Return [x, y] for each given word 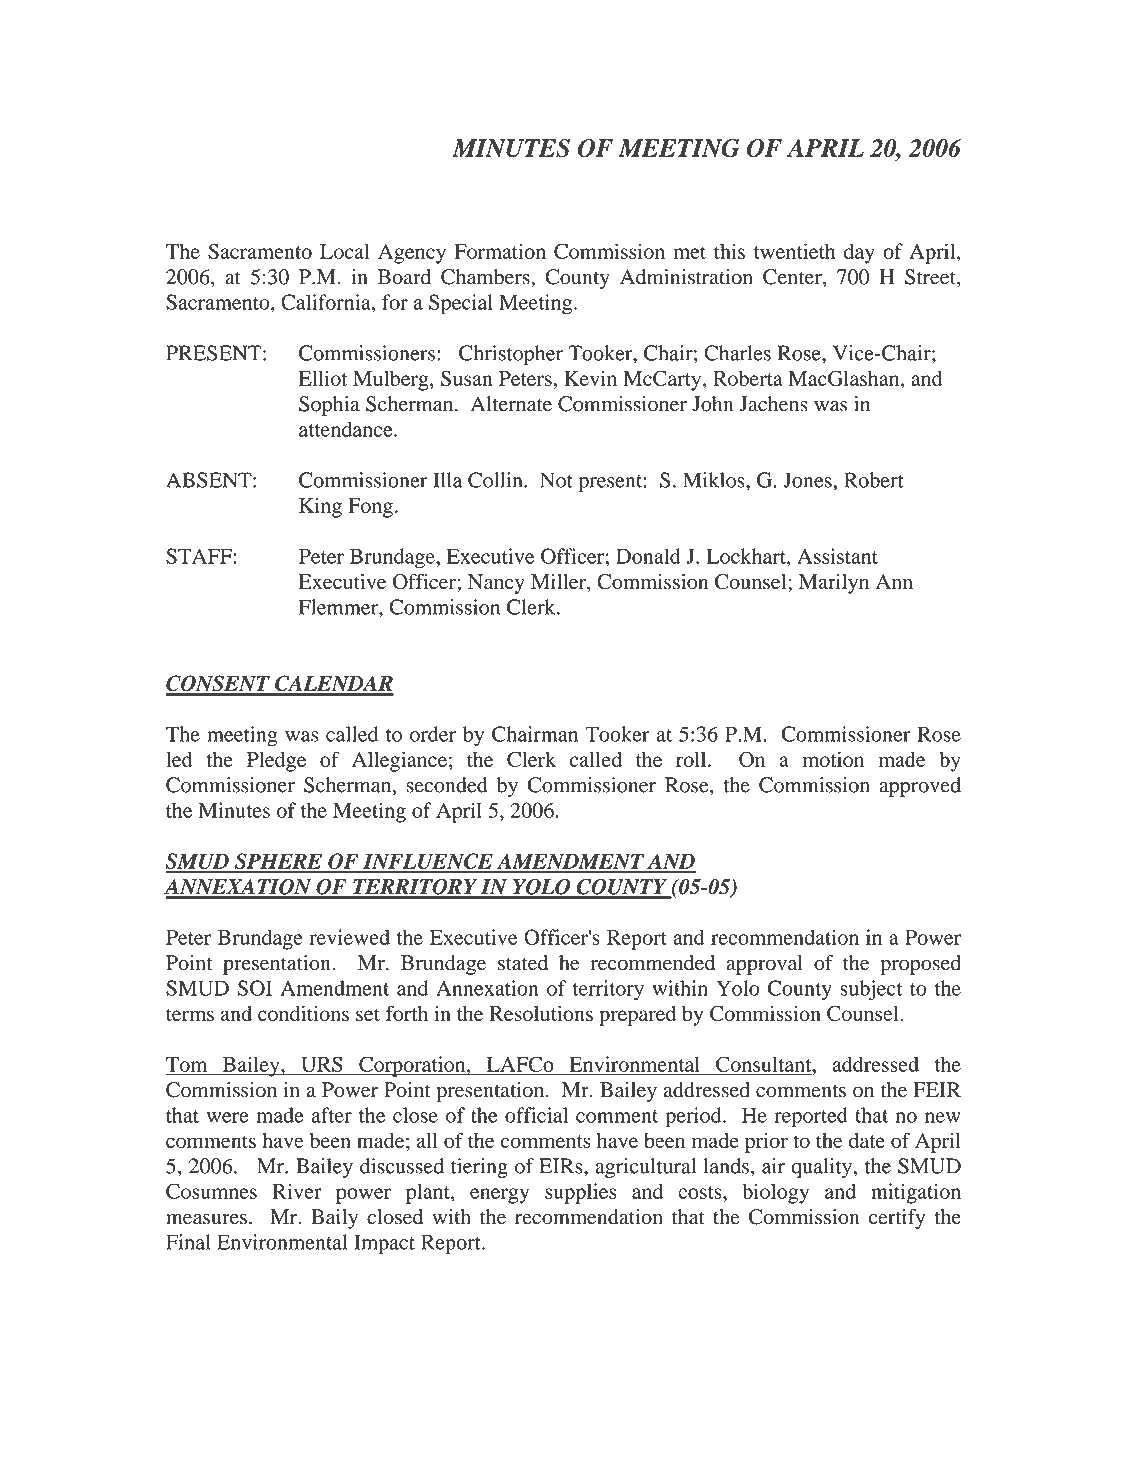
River [297, 1191]
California [327, 302]
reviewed [349, 937]
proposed [920, 965]
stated [523, 963]
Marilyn [834, 584]
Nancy [496, 584]
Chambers [486, 277]
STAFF [199, 556]
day [859, 253]
